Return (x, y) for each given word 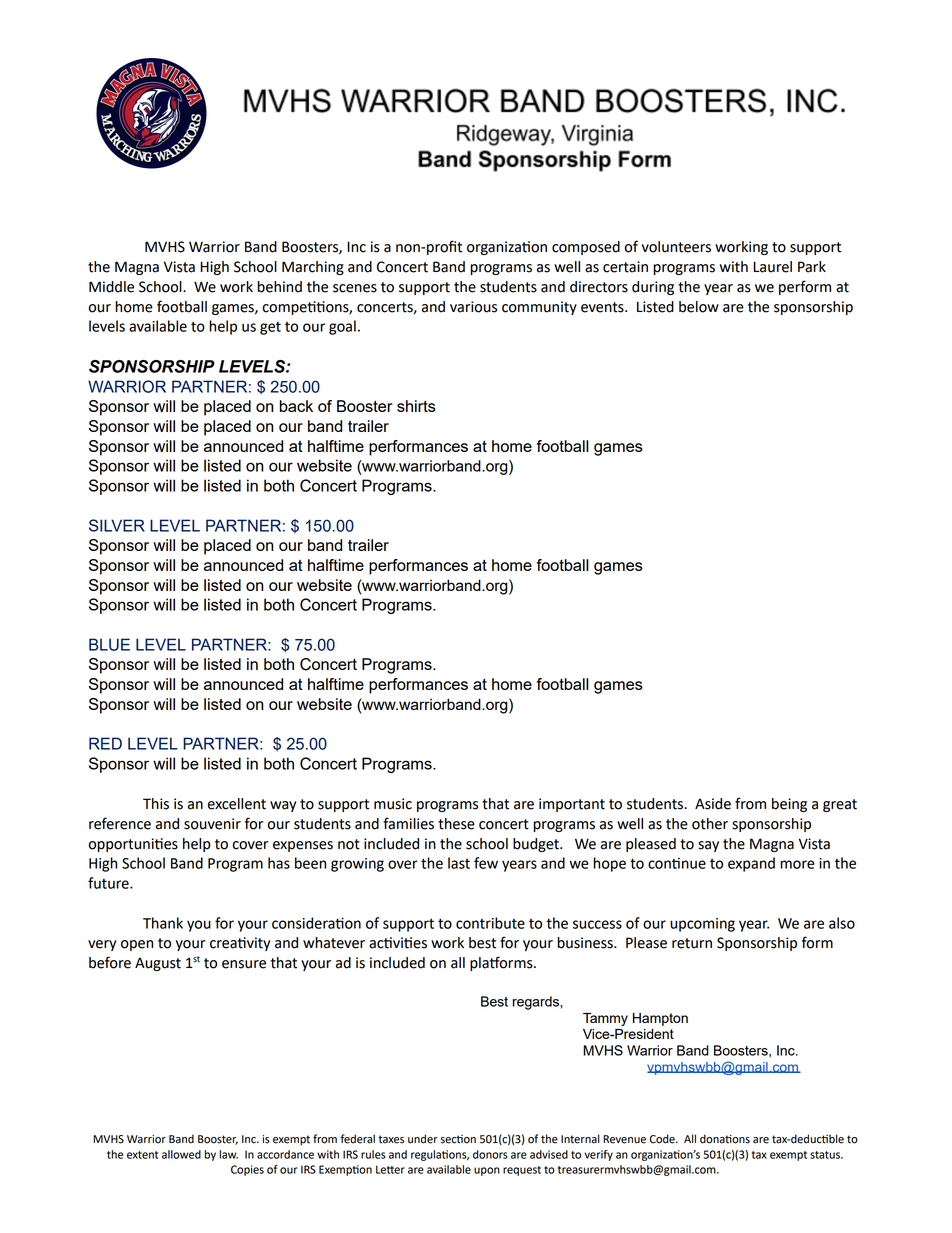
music (393, 804)
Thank (163, 923)
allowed (181, 1154)
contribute (490, 923)
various (473, 307)
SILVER (117, 525)
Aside (713, 804)
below (699, 307)
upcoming (702, 925)
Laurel (772, 267)
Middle (111, 287)
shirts (416, 406)
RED (105, 743)
